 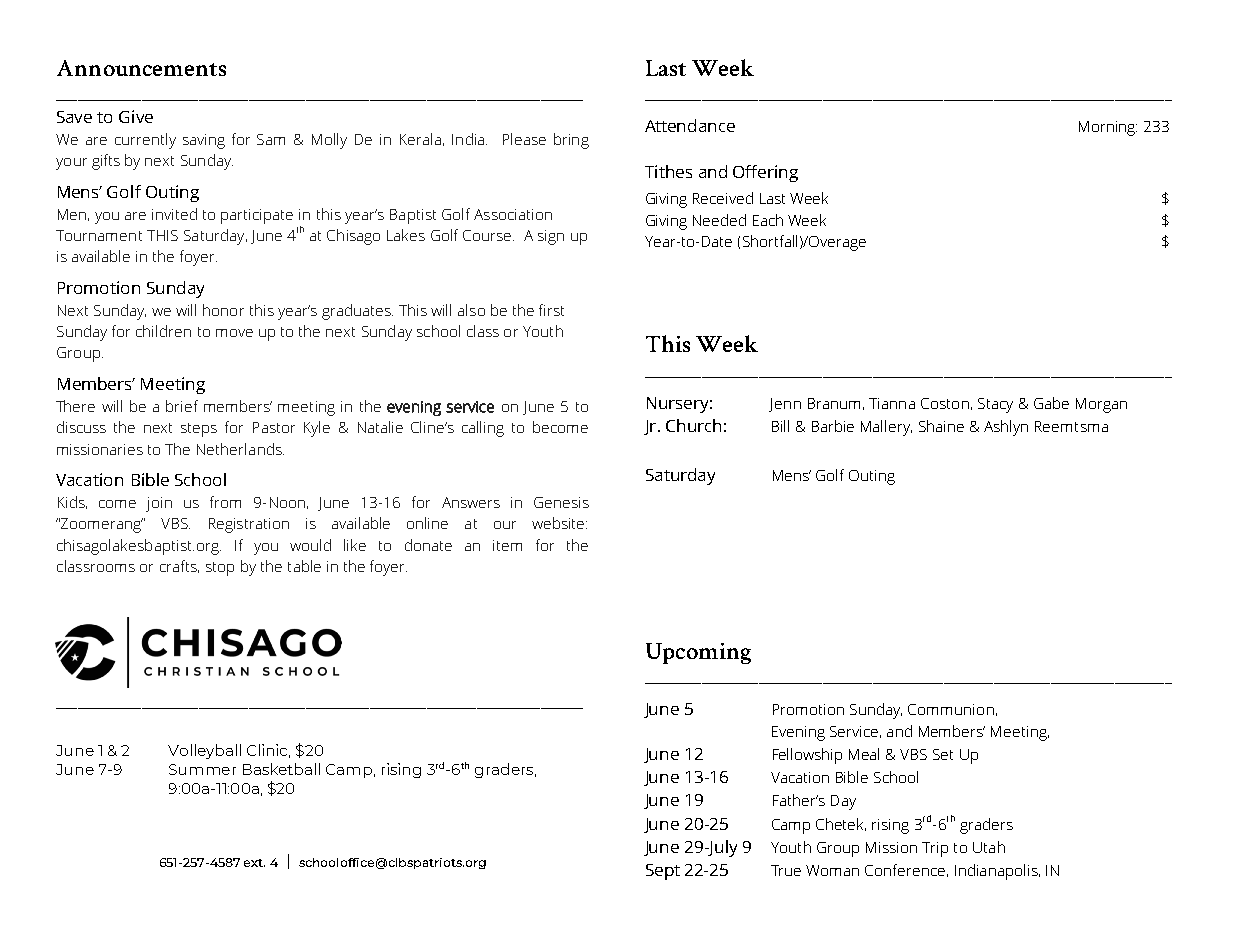 What do you see at coordinates (163, 331) in the screenshot?
I see `children` at bounding box center [163, 331].
